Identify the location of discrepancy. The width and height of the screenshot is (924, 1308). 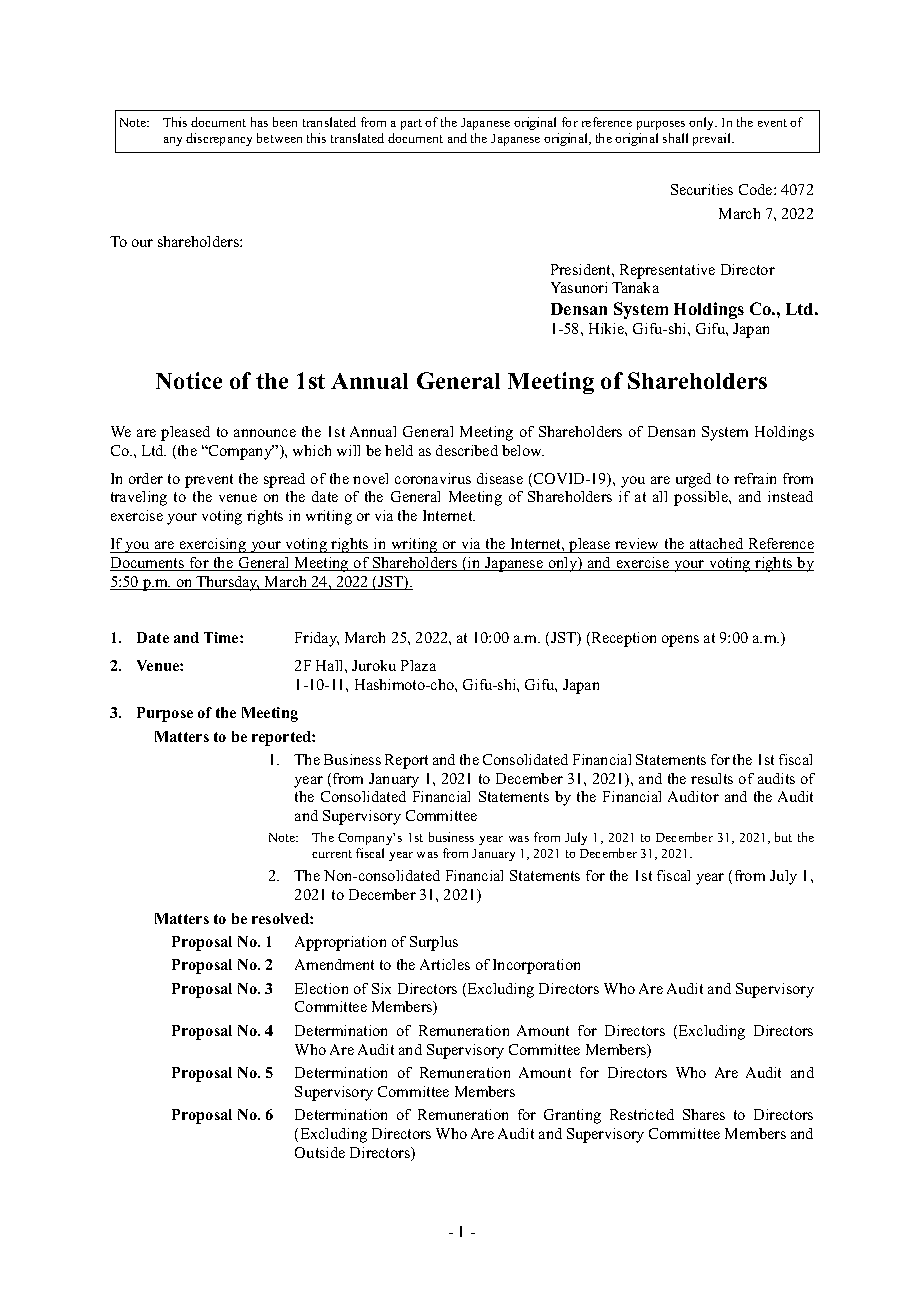
(219, 139).
